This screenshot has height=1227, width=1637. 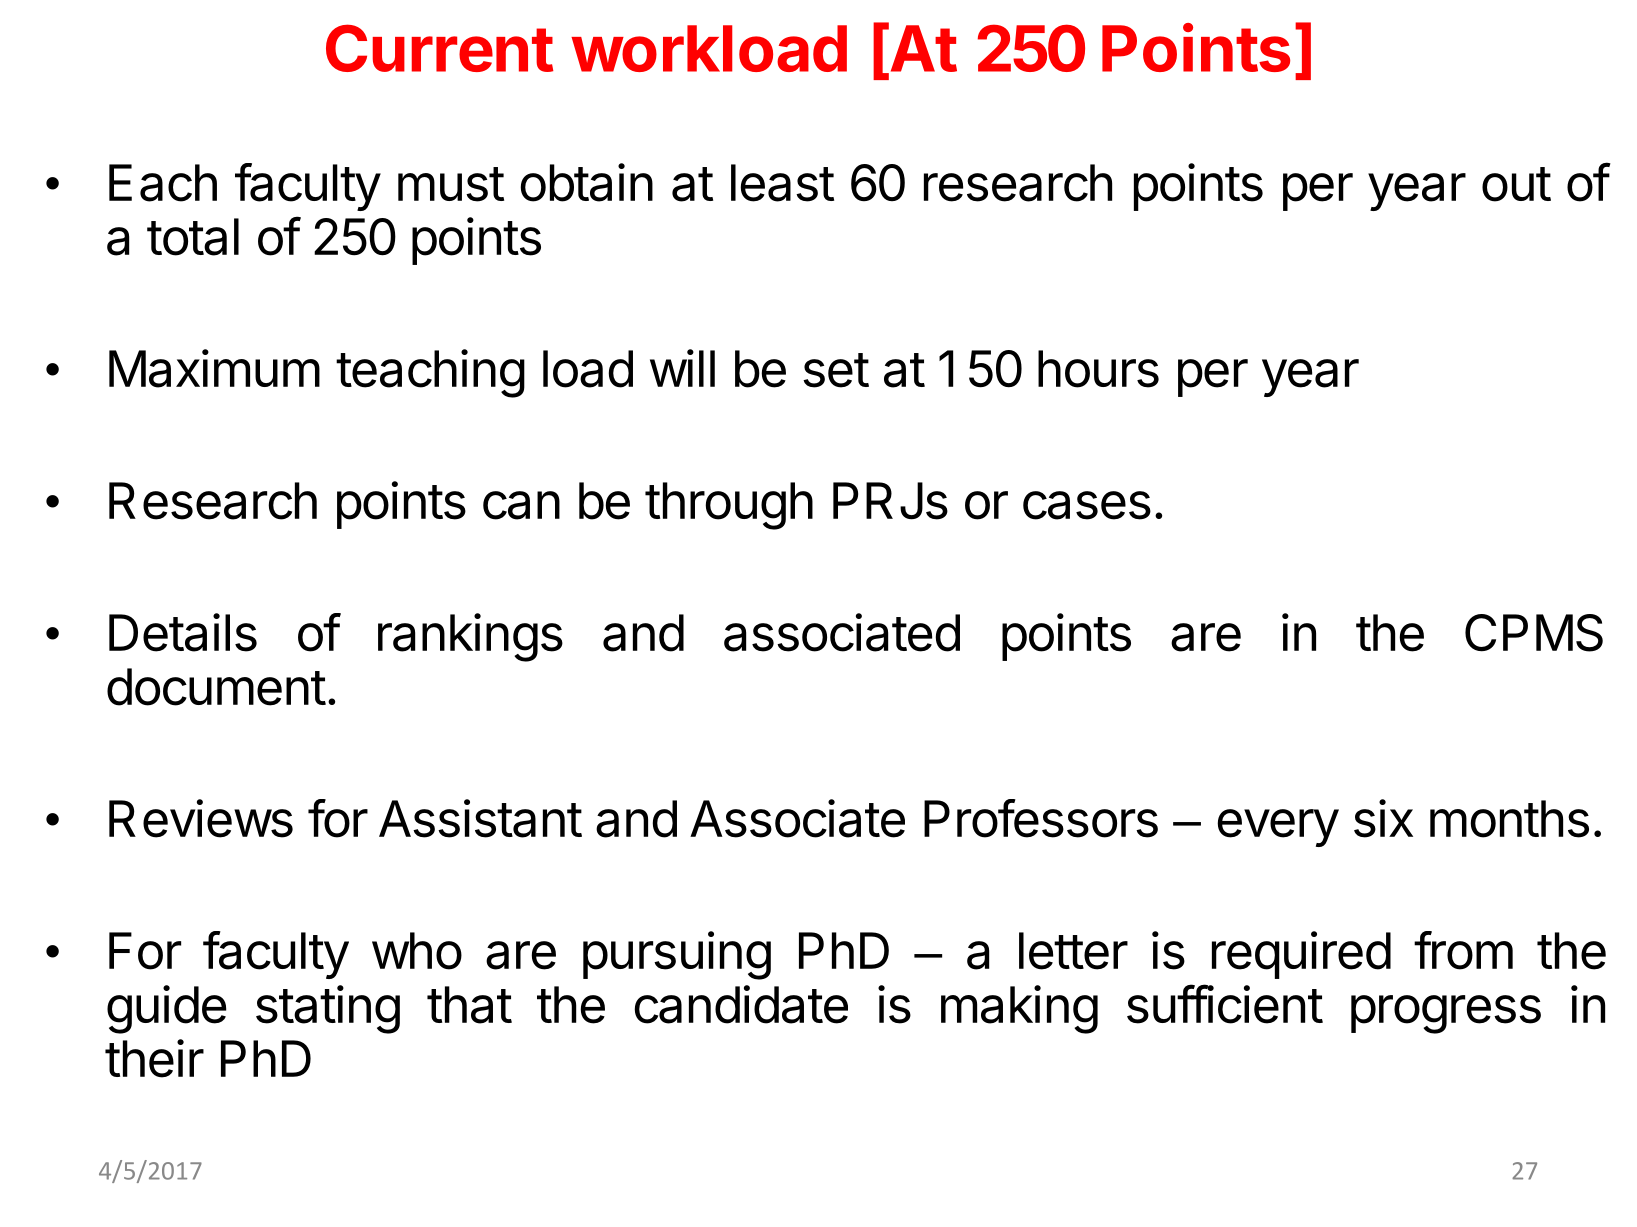 What do you see at coordinates (1446, 1014) in the screenshot?
I see `progress` at bounding box center [1446, 1014].
